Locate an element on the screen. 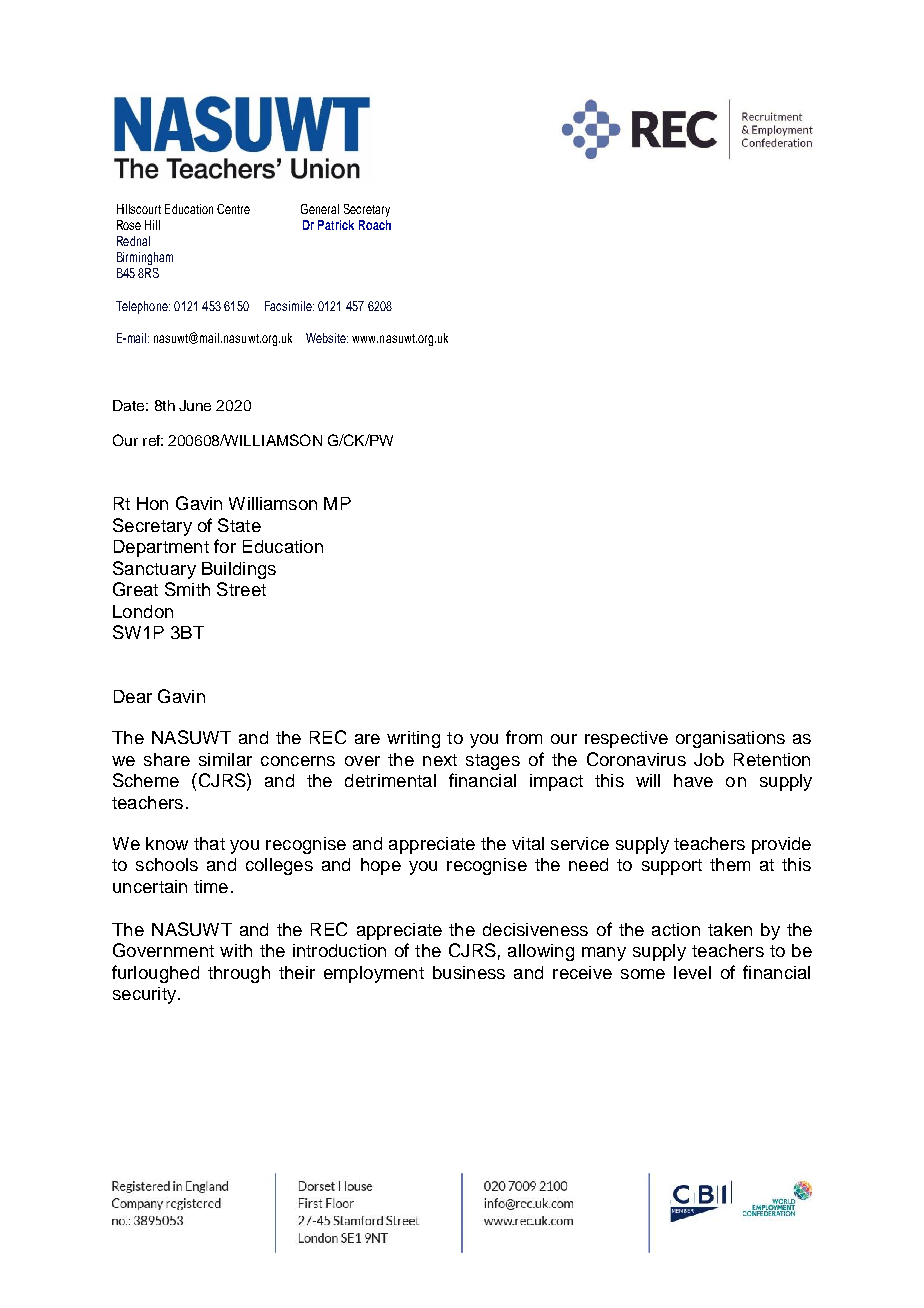  level is located at coordinates (692, 972).
